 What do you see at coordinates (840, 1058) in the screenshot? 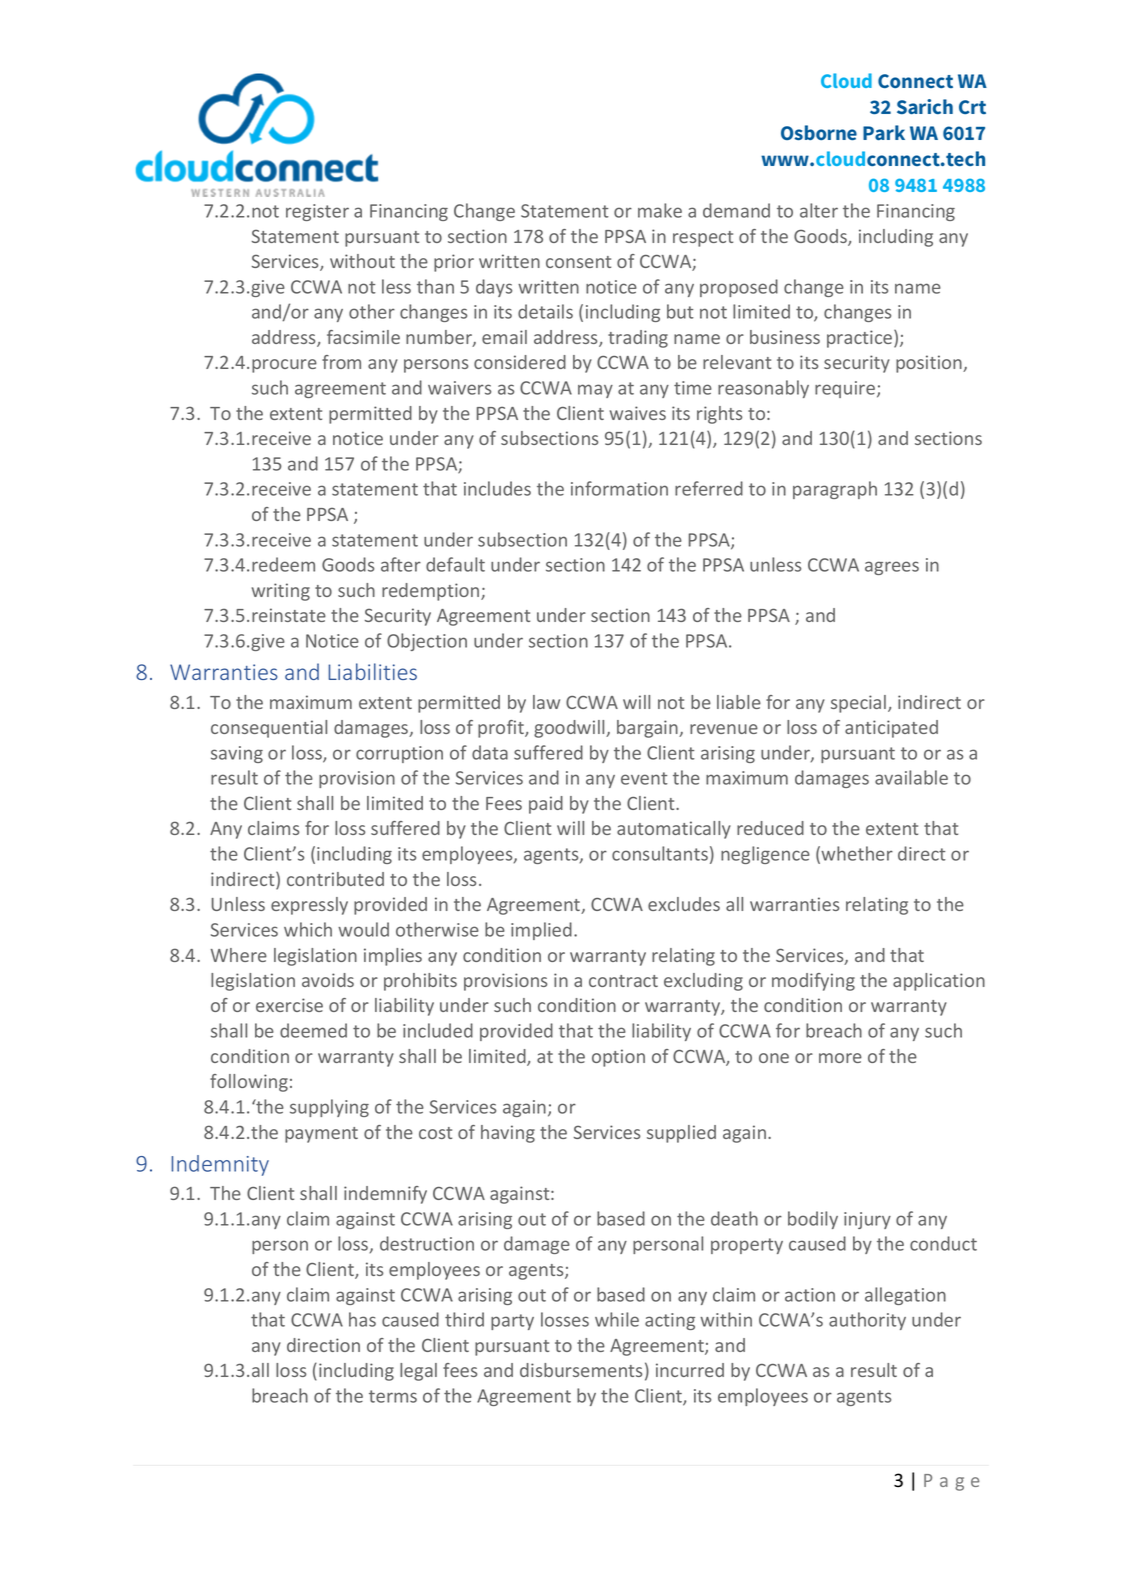
I see `more` at bounding box center [840, 1058].
